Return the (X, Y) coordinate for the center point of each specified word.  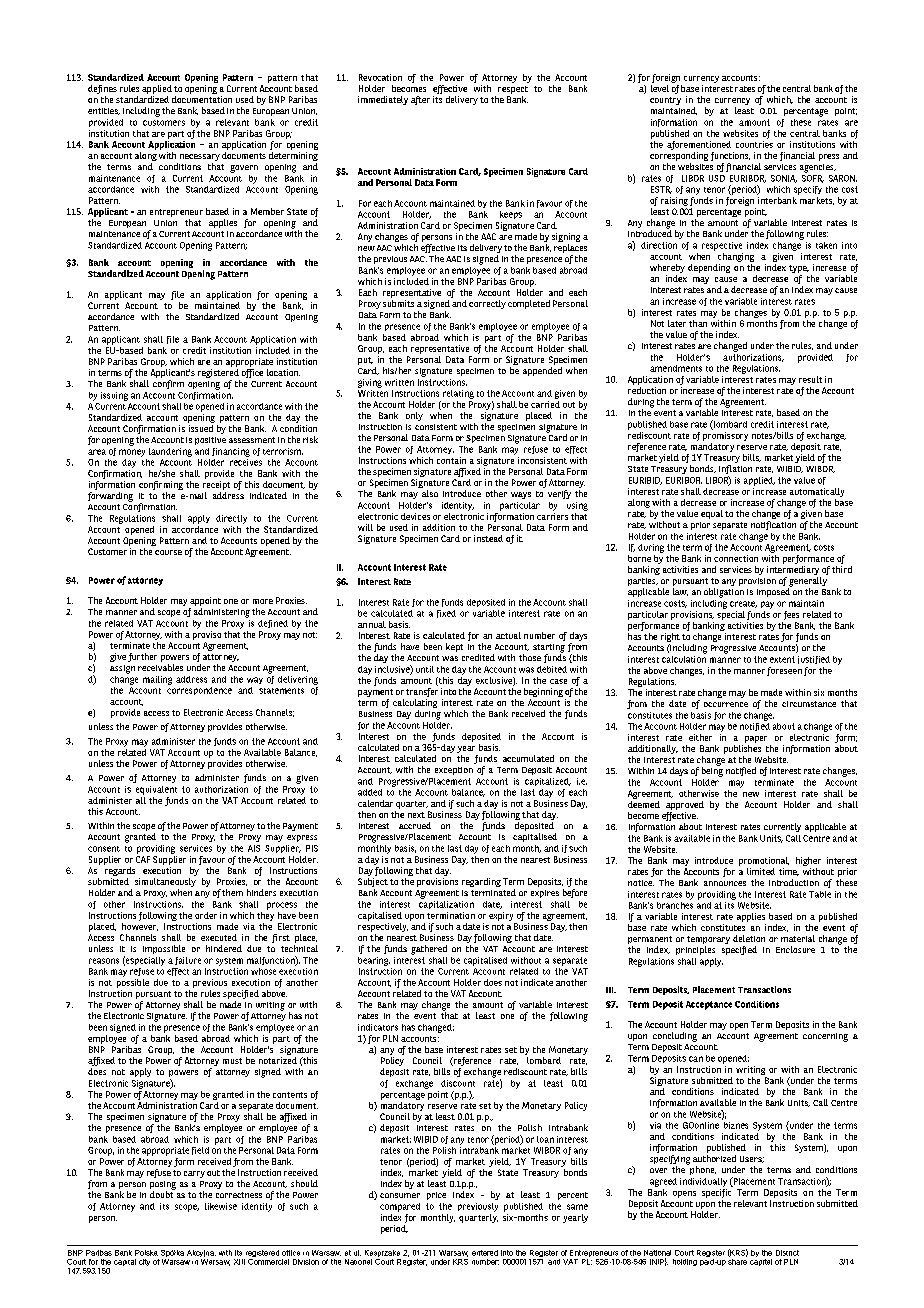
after (420, 100)
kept (454, 647)
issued (201, 428)
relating (458, 394)
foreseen (784, 671)
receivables (160, 667)
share (737, 1260)
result (810, 379)
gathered (429, 950)
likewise (221, 1206)
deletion (749, 938)
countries (754, 144)
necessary (200, 159)
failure (188, 961)
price (436, 1196)
